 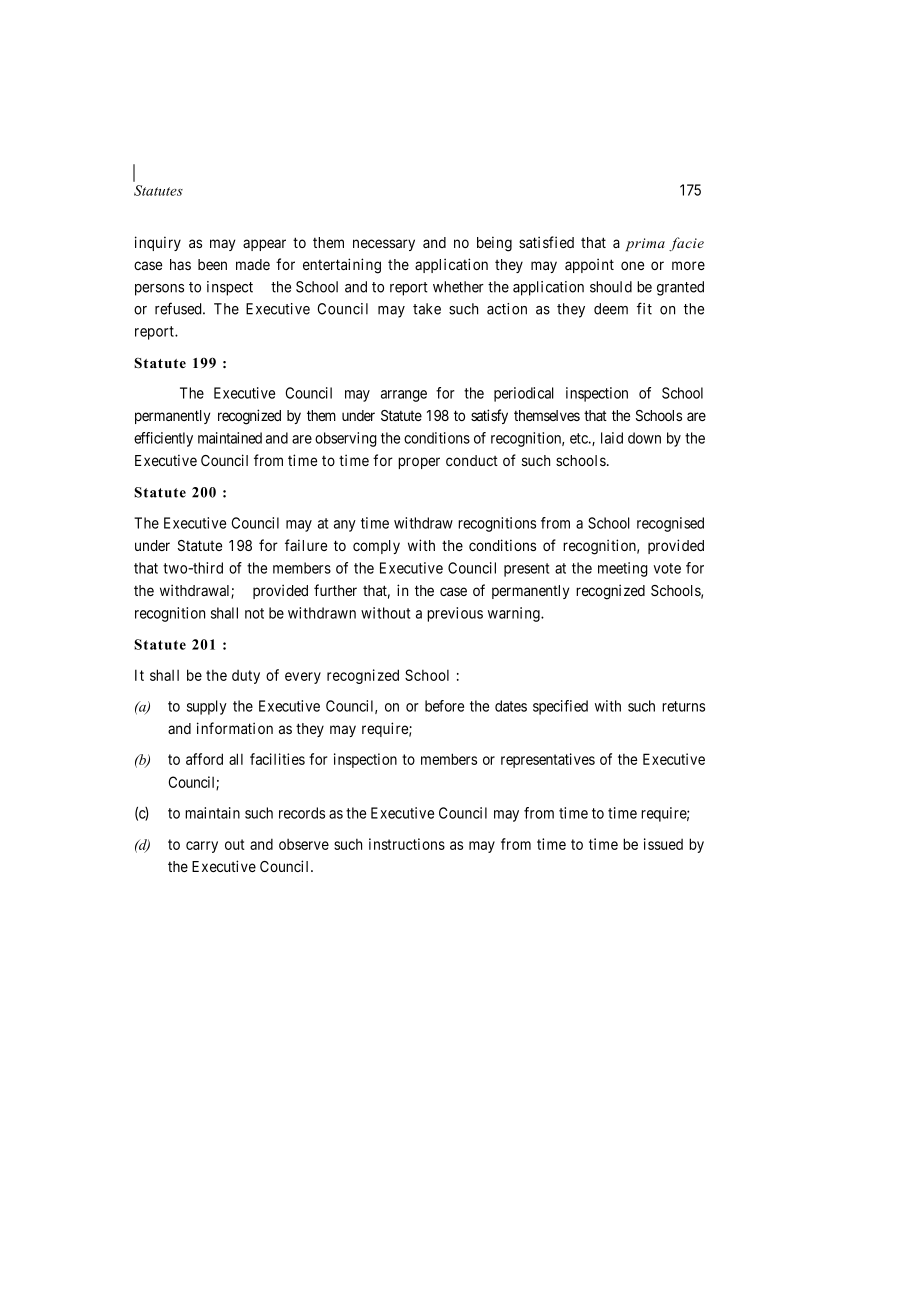 I want to click on been, so click(x=212, y=264).
